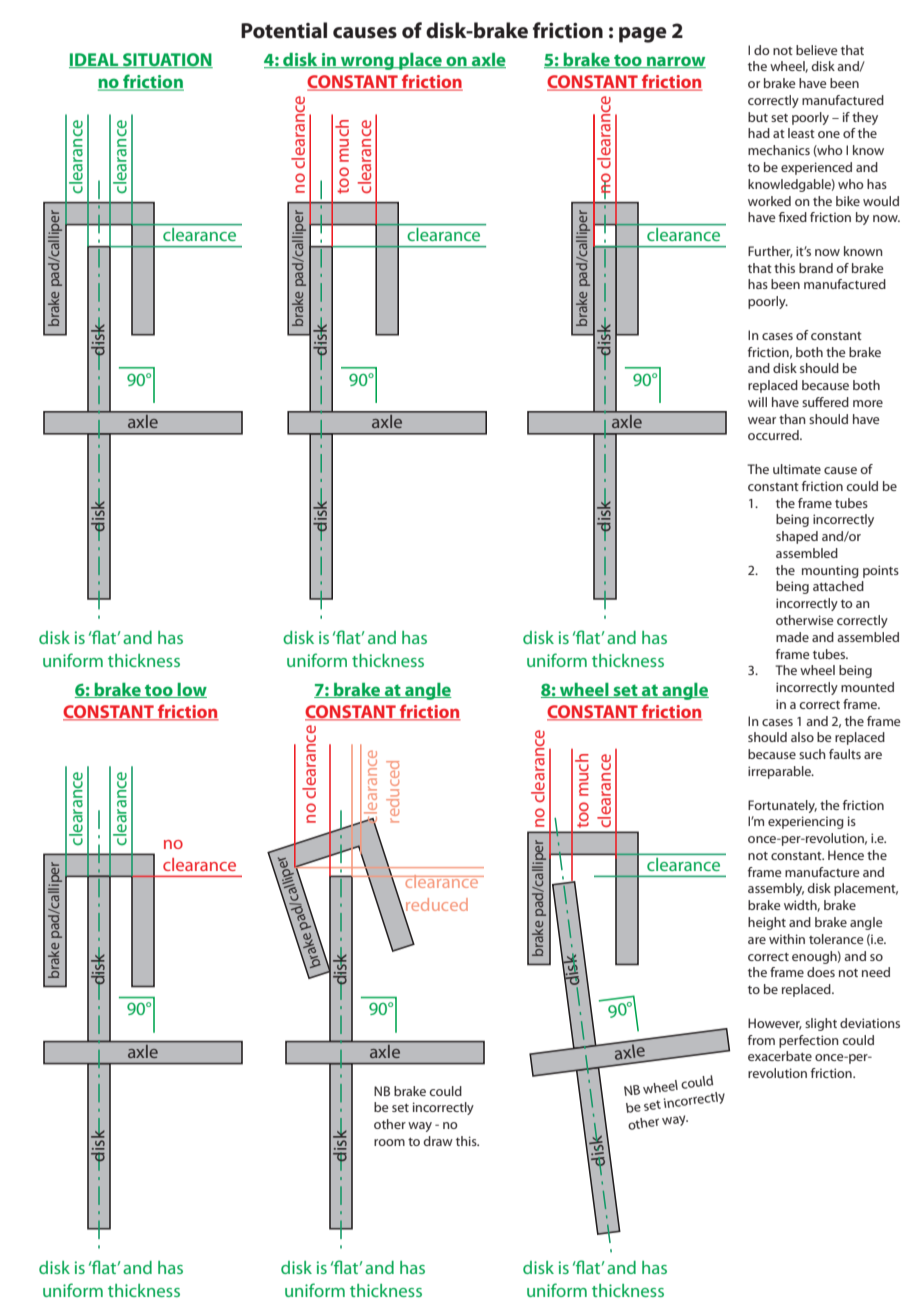 The height and width of the image is (1308, 924). What do you see at coordinates (792, 419) in the image?
I see `than` at bounding box center [792, 419].
